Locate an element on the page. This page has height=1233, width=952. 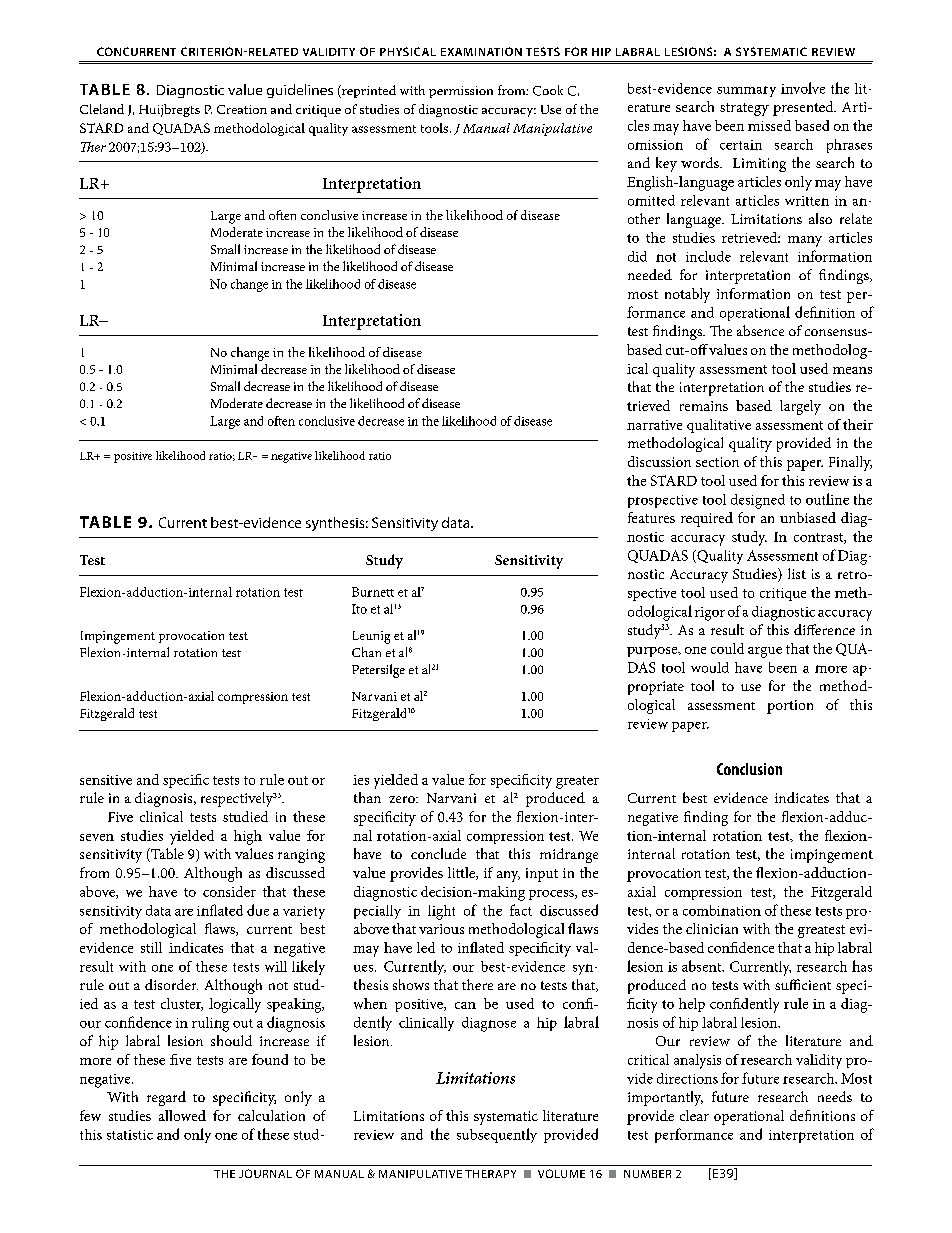
clinician is located at coordinates (712, 928).
